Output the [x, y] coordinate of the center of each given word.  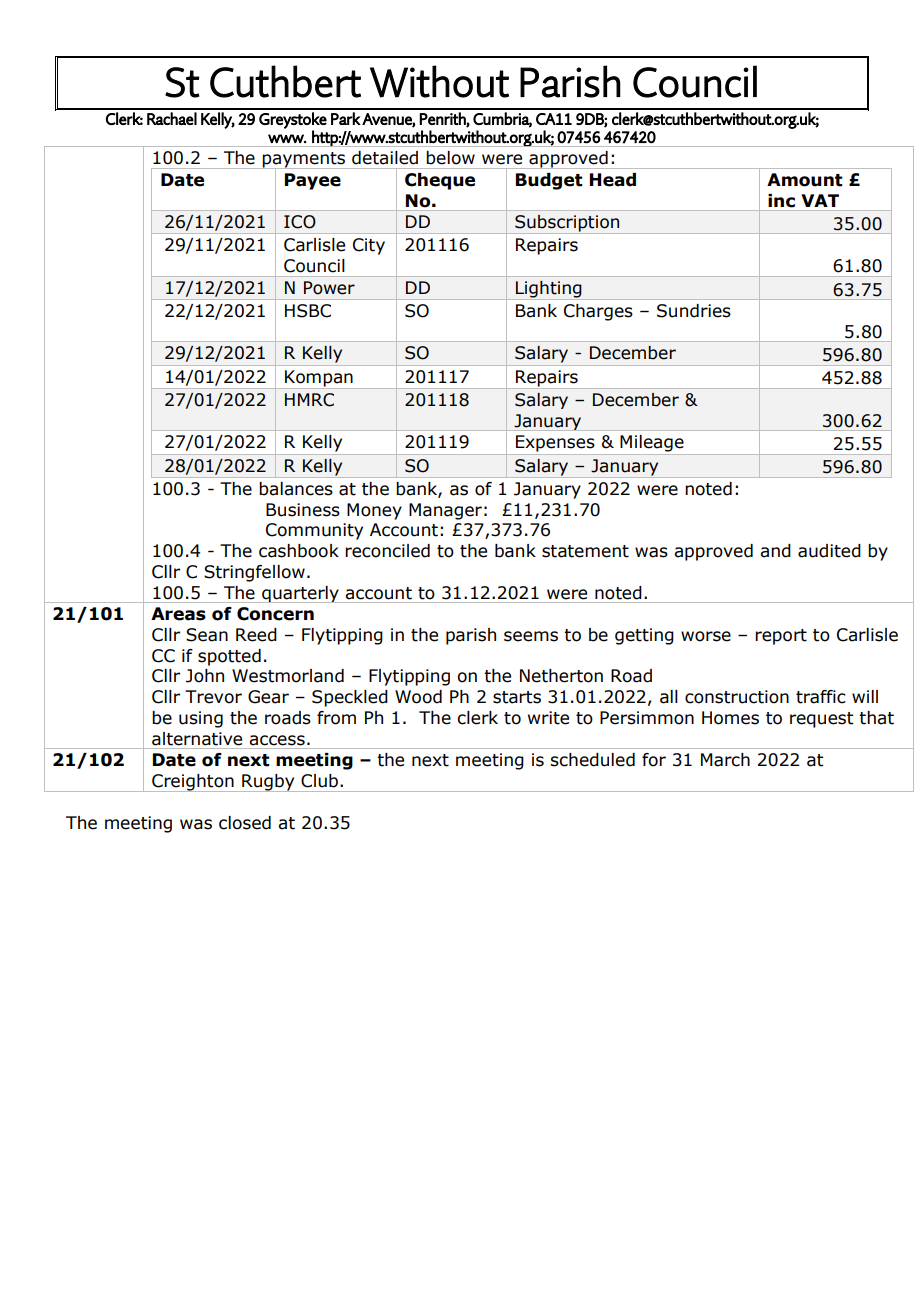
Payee [313, 181]
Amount [805, 180]
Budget [549, 181]
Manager [445, 511]
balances [296, 489]
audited [829, 551]
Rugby [268, 783]
